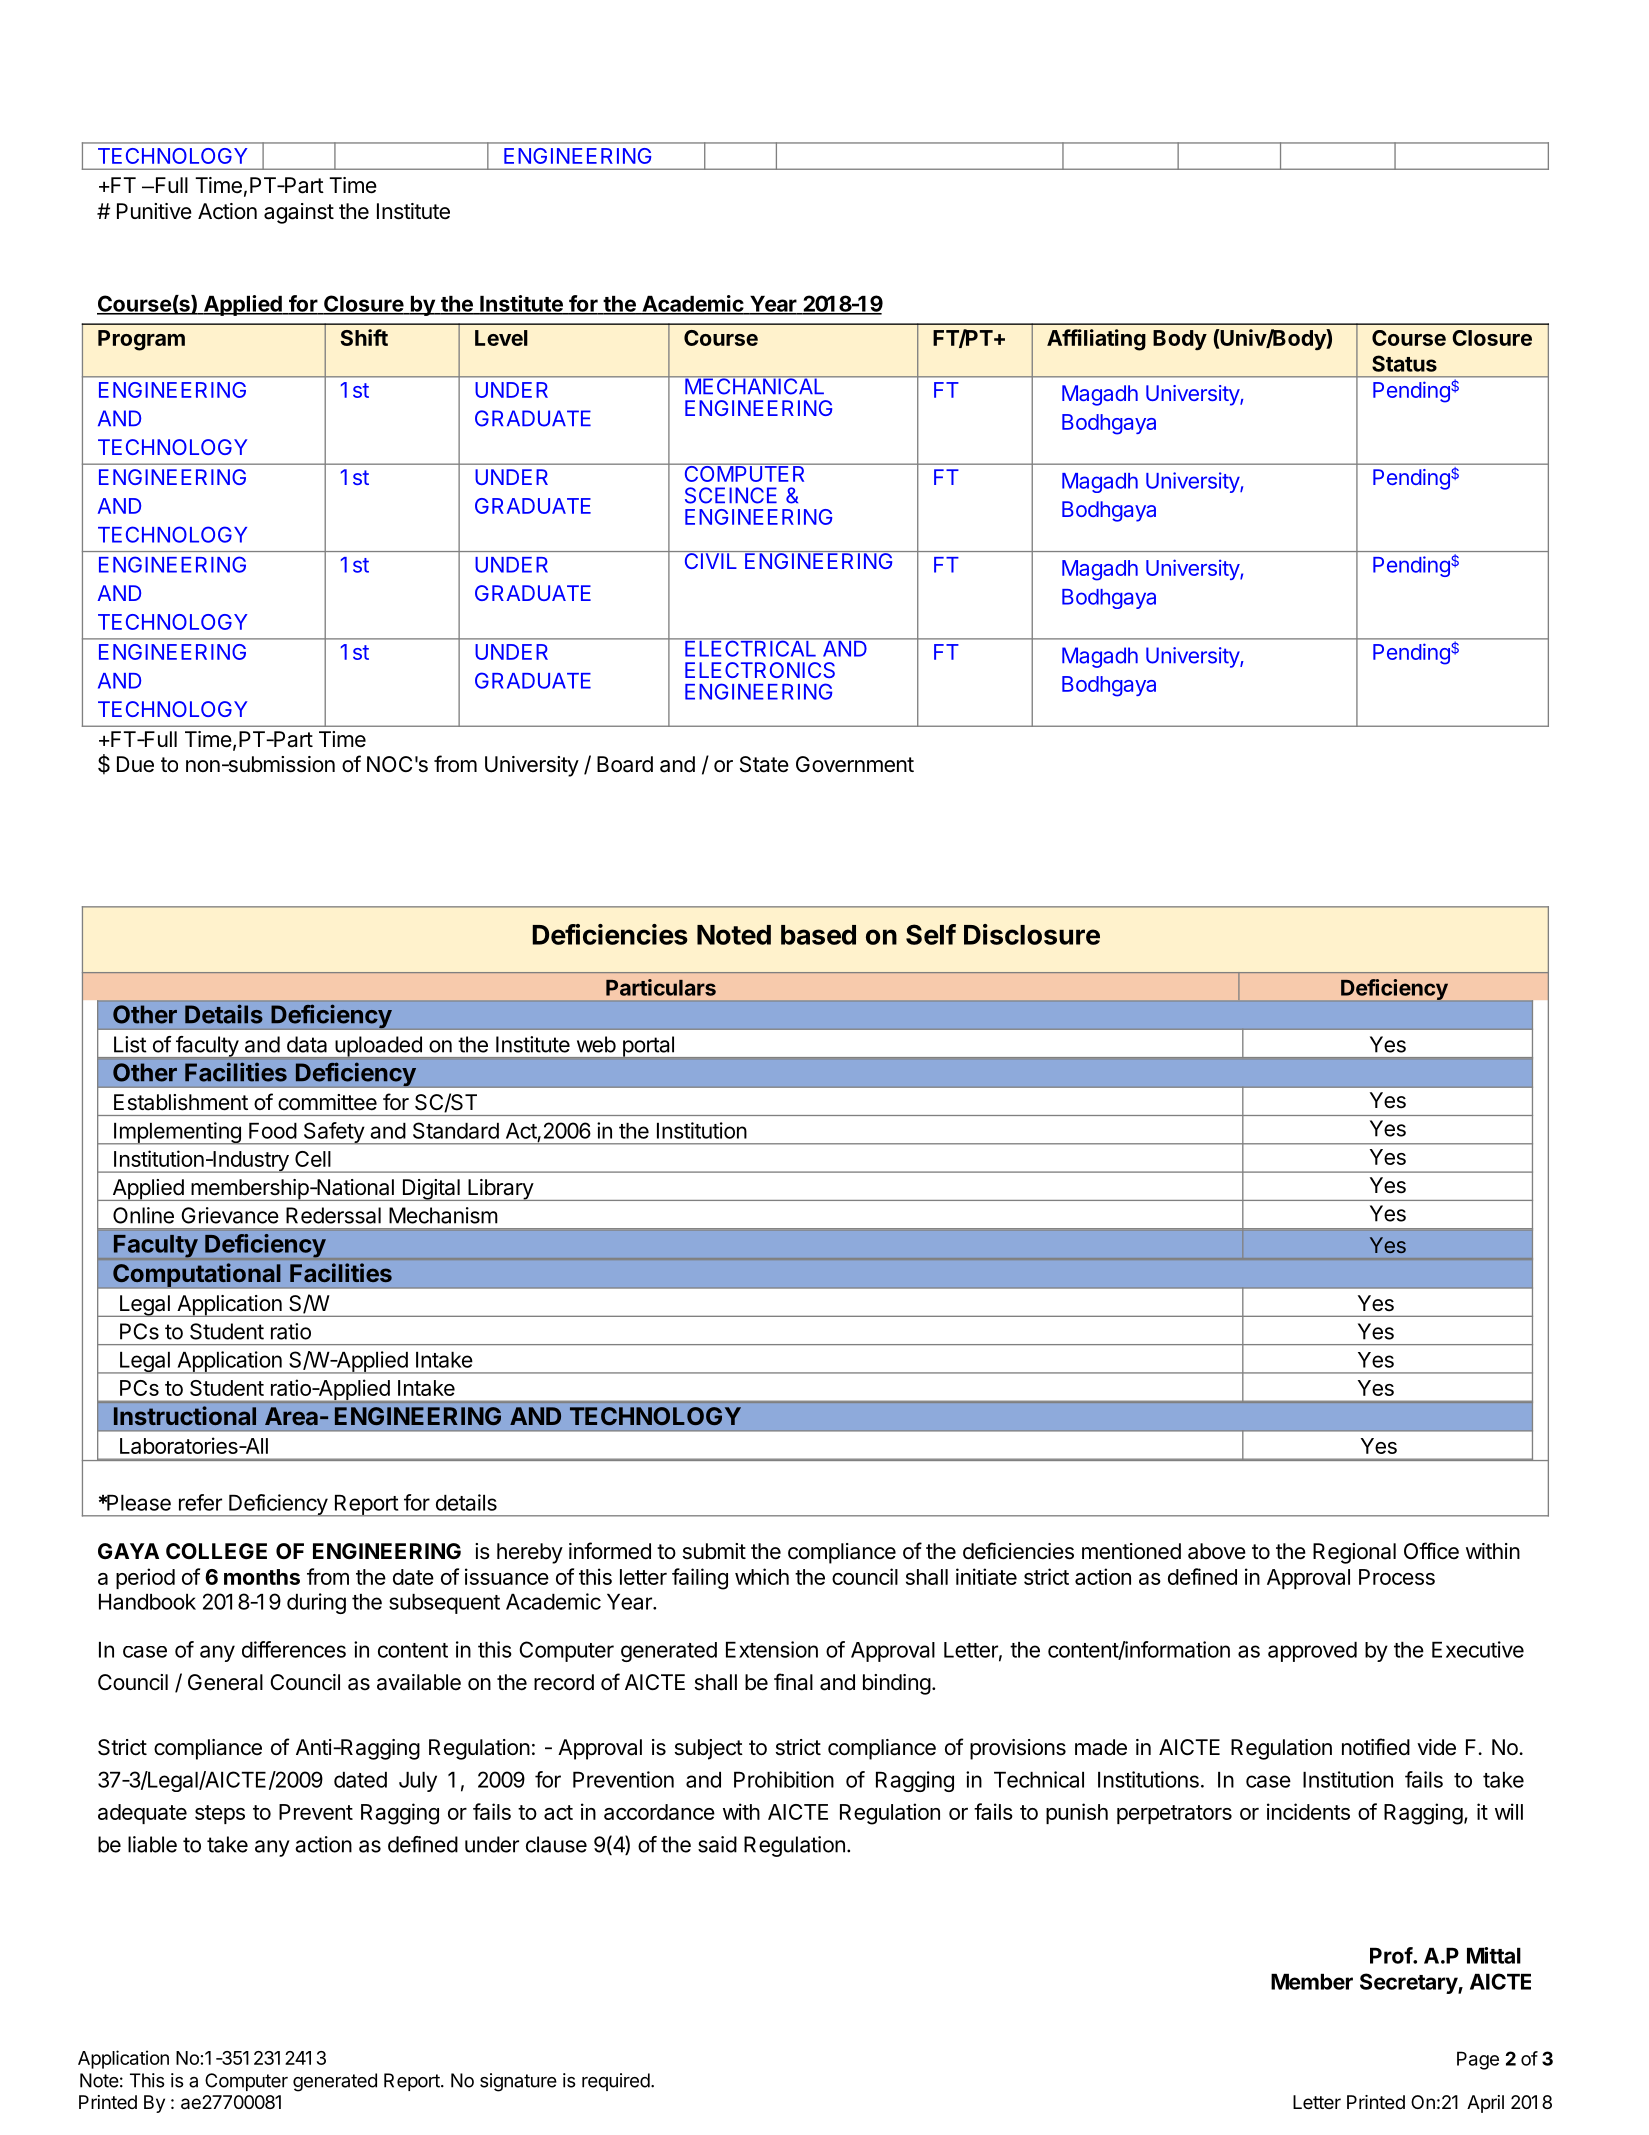 The image size is (1649, 2135). Describe the element at coordinates (755, 385) in the screenshot. I see `MECHANICAL` at that location.
